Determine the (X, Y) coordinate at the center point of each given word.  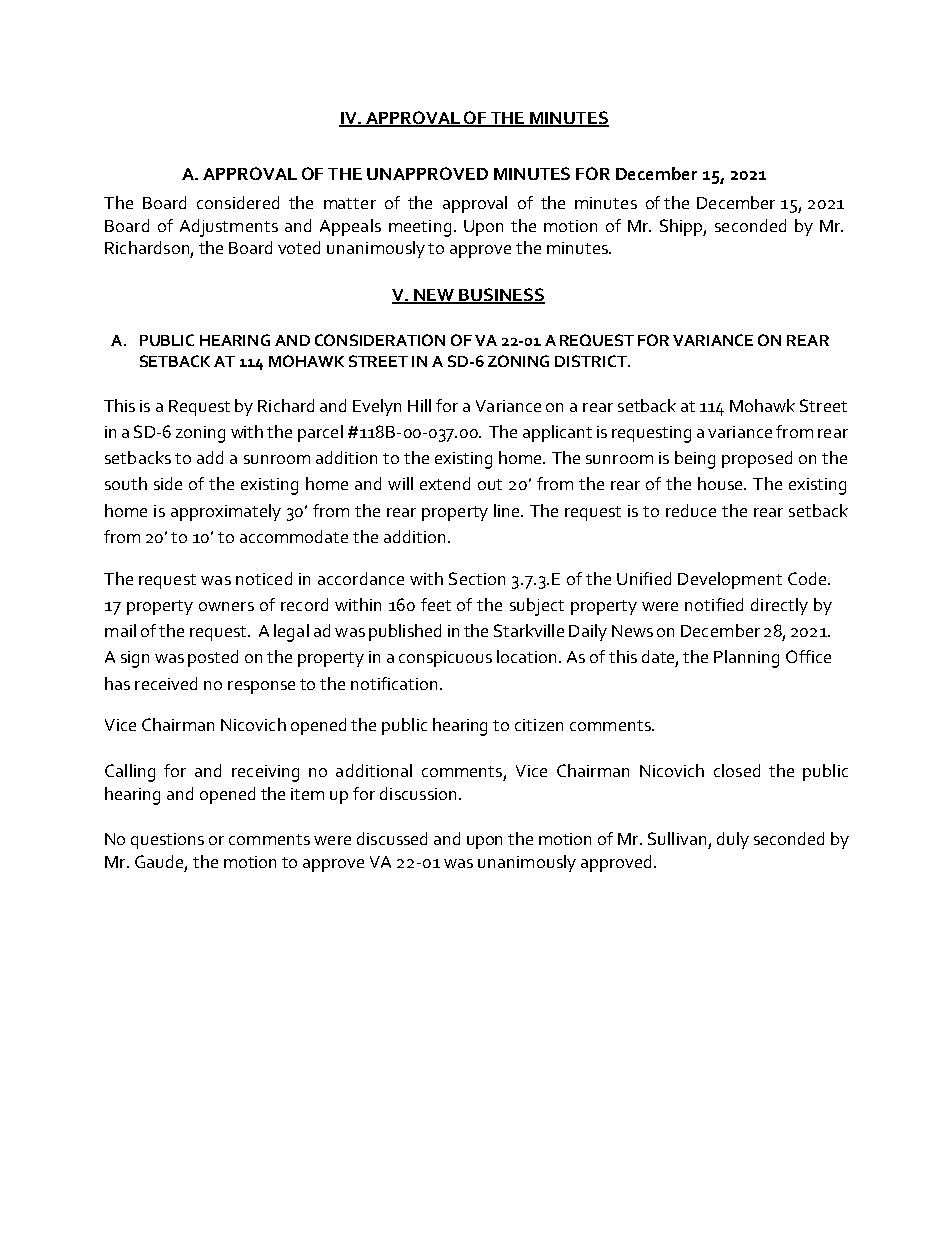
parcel (320, 433)
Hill (419, 405)
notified (714, 604)
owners (226, 606)
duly (733, 840)
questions (167, 841)
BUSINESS (501, 295)
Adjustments (229, 228)
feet (436, 604)
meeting (420, 228)
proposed (757, 459)
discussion (418, 793)
